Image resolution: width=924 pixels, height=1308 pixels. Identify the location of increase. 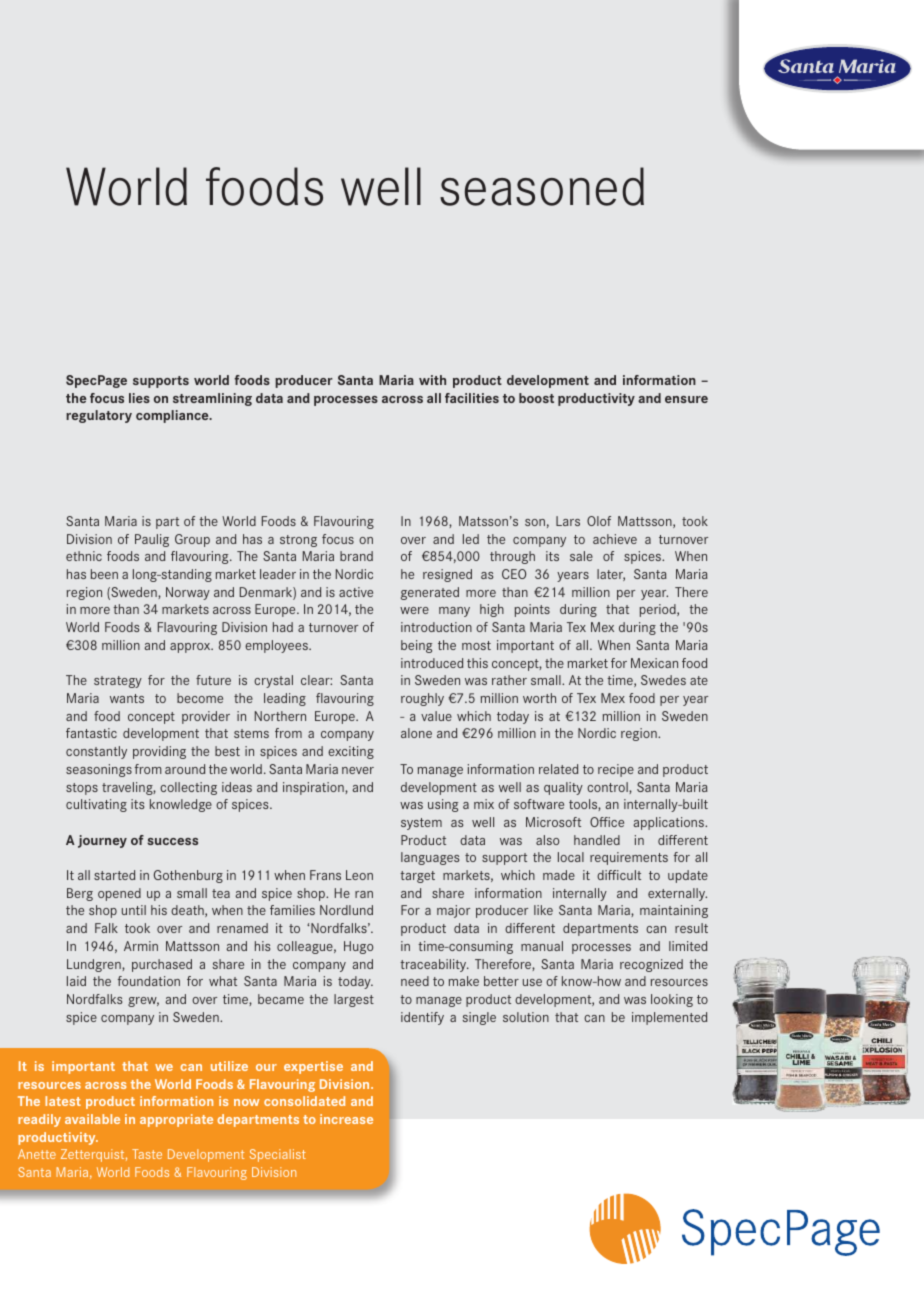
(346, 1119).
